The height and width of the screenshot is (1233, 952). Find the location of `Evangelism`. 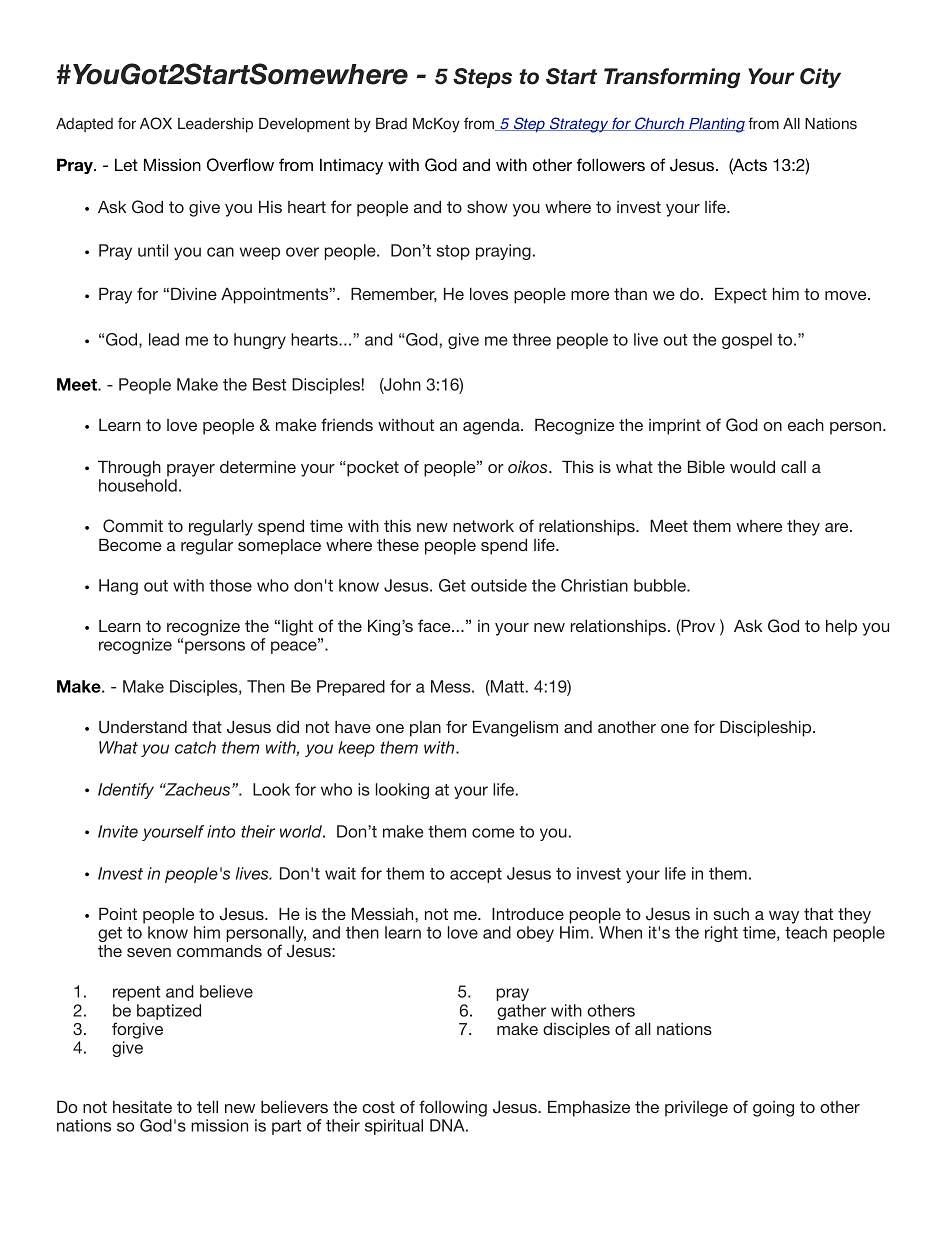

Evangelism is located at coordinates (515, 728).
